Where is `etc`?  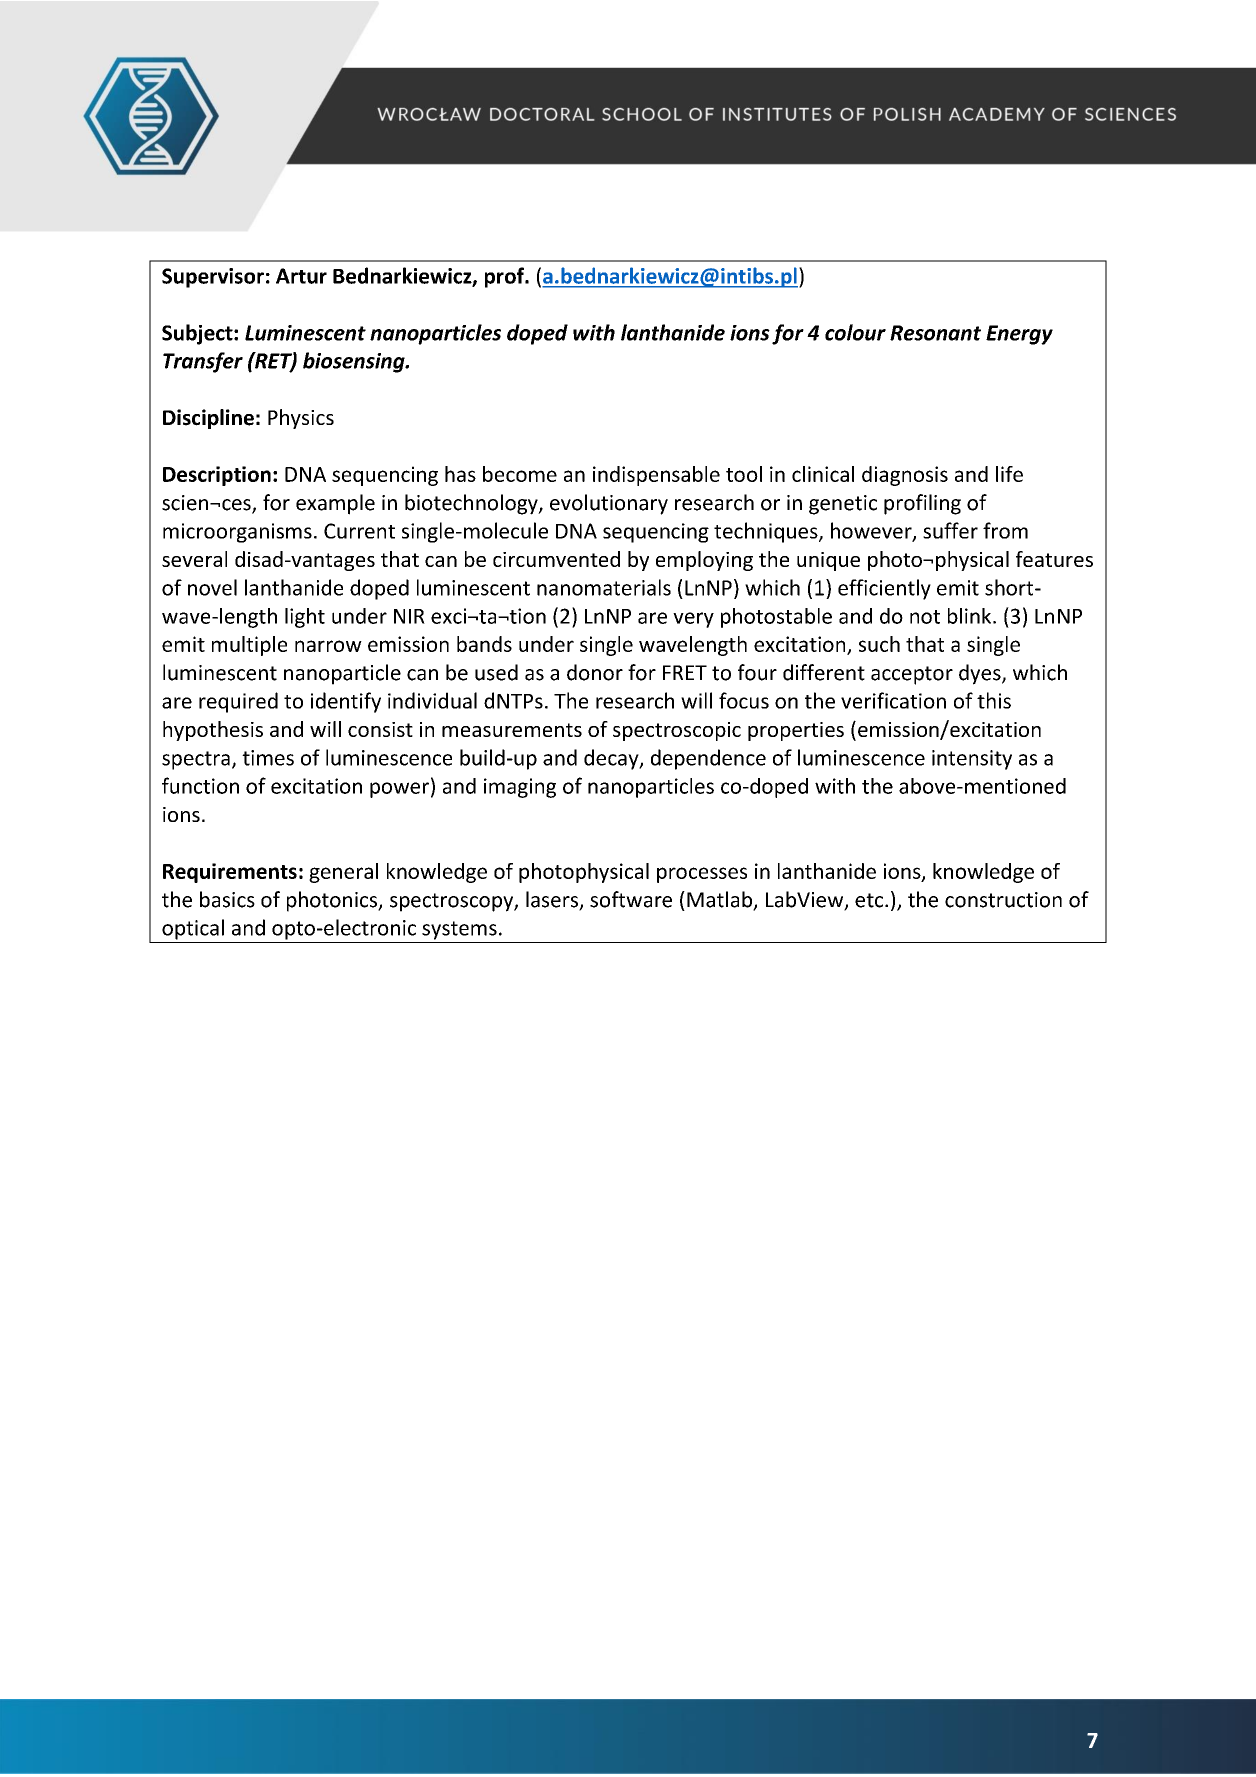 etc is located at coordinates (870, 900).
